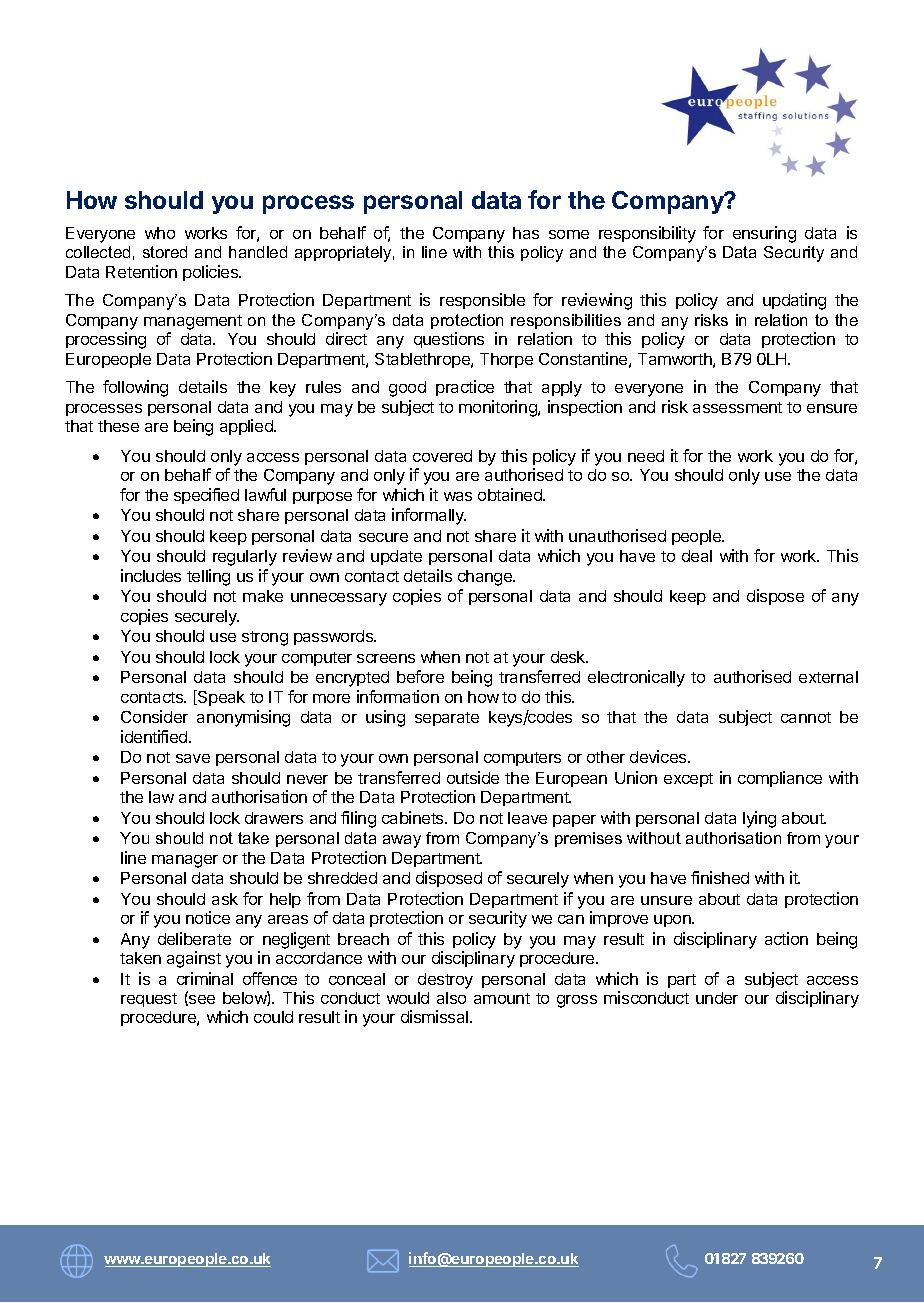  Describe the element at coordinates (165, 252) in the screenshot. I see `stored` at that location.
